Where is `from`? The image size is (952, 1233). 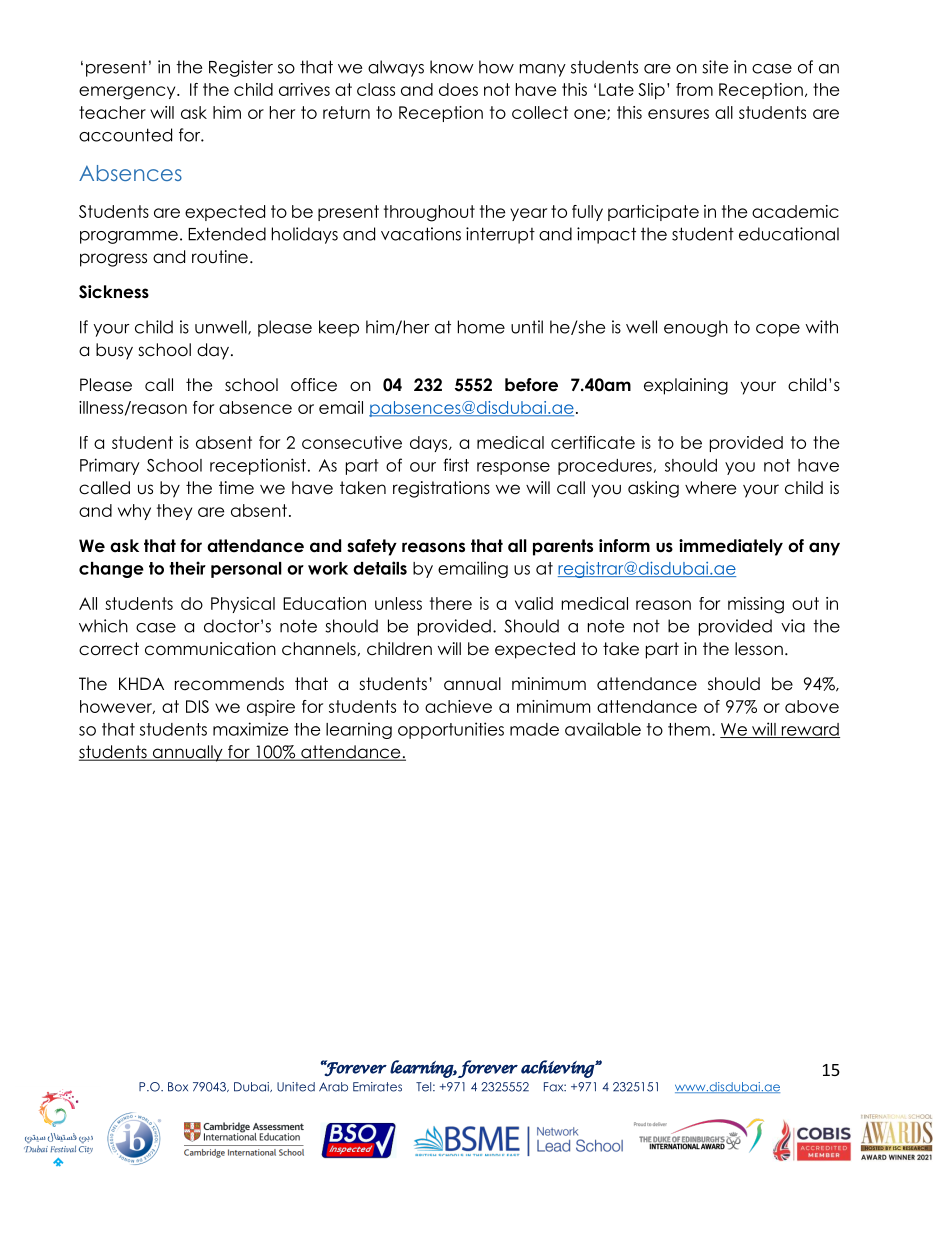 from is located at coordinates (694, 89).
